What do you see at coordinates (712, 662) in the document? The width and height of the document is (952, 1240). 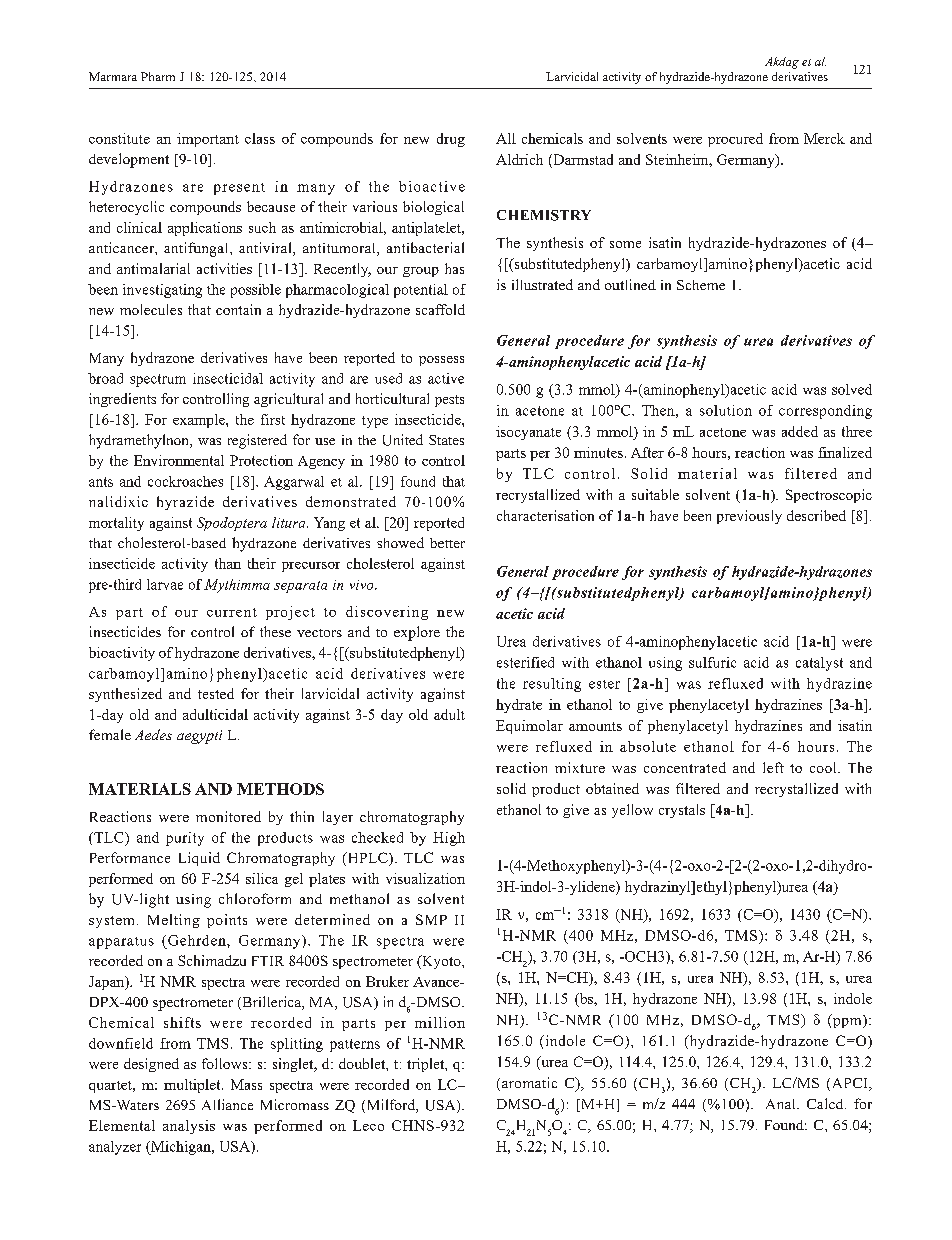 I see `sulfuric` at bounding box center [712, 662].
